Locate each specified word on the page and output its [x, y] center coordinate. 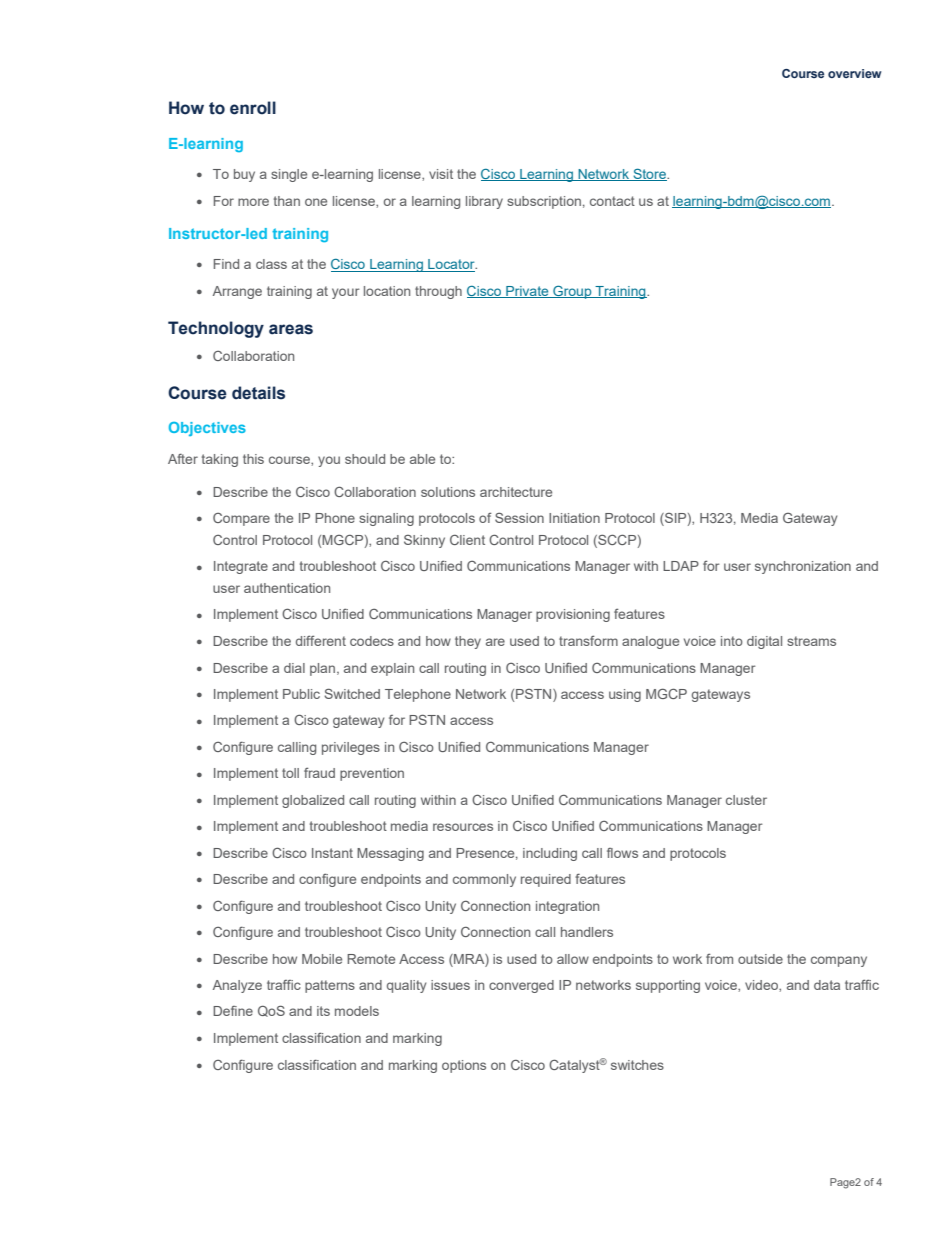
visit [441, 174]
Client [467, 540]
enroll [253, 108]
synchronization [803, 567]
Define [233, 1011]
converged [521, 986]
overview [855, 73]
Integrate [241, 567]
